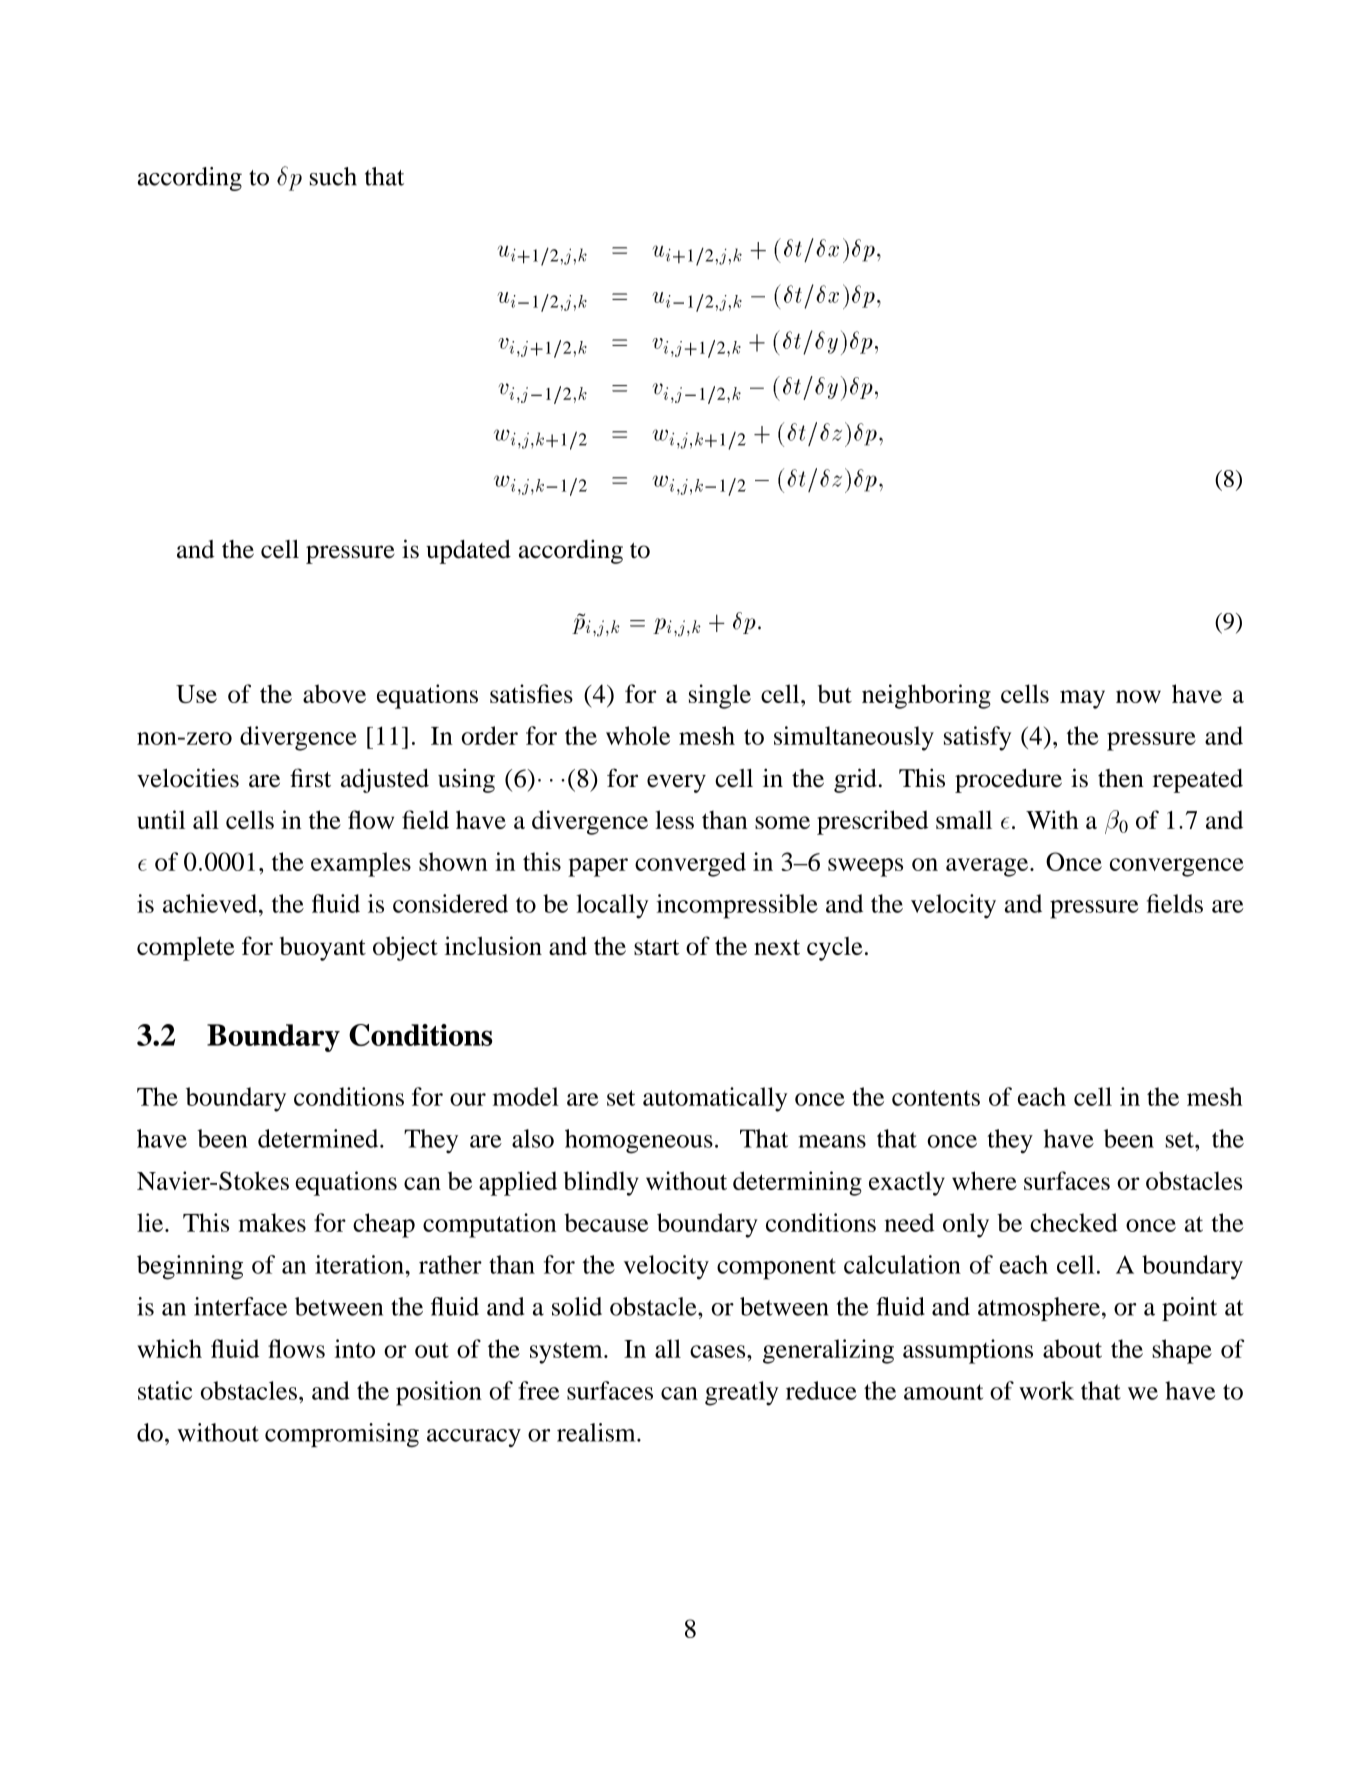 This screenshot has height=1770, width=1368. I want to click on such, so click(333, 176).
